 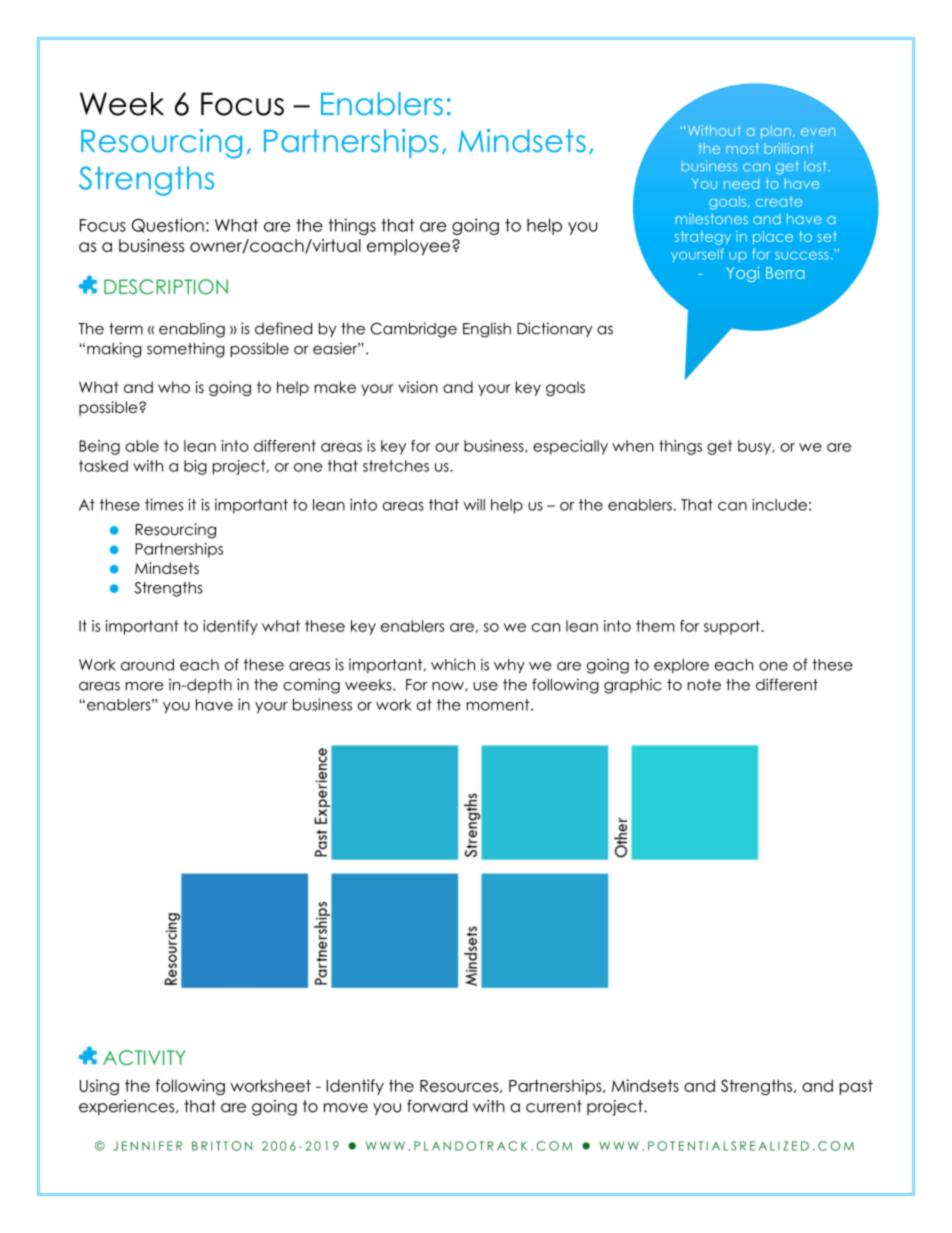 I want to click on ACTIVITY, so click(x=144, y=1057).
